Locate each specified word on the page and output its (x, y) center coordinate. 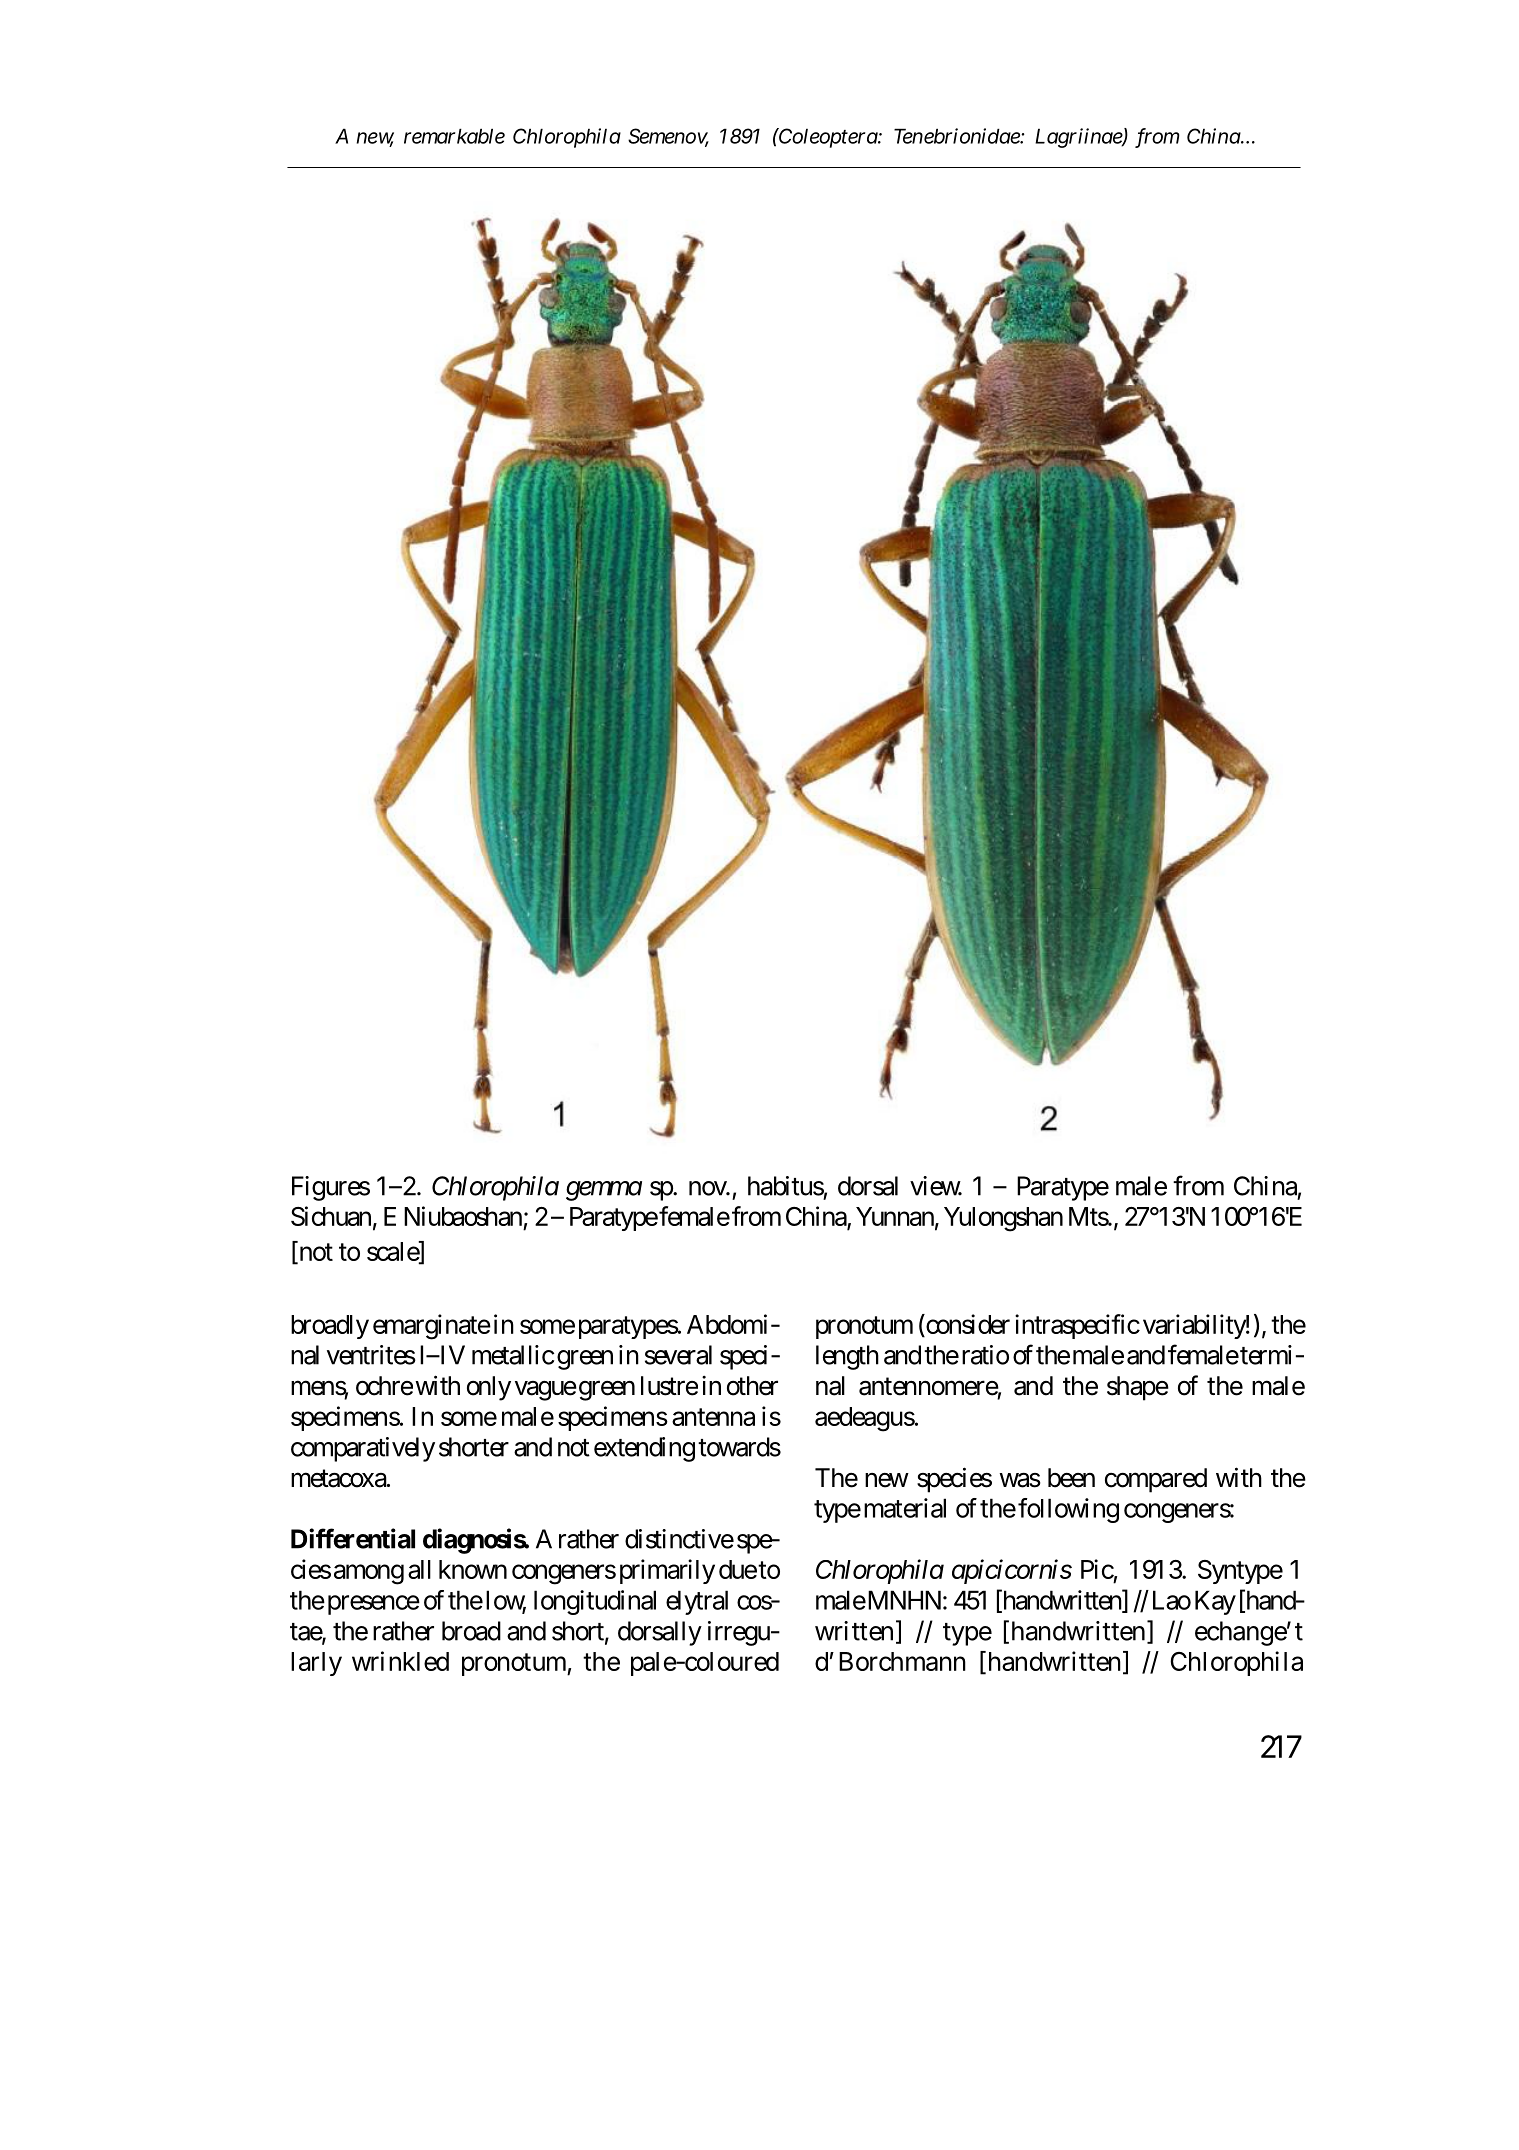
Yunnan (895, 1216)
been (1071, 1478)
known (473, 1569)
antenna (713, 1417)
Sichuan (331, 1216)
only (489, 1388)
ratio (983, 1355)
